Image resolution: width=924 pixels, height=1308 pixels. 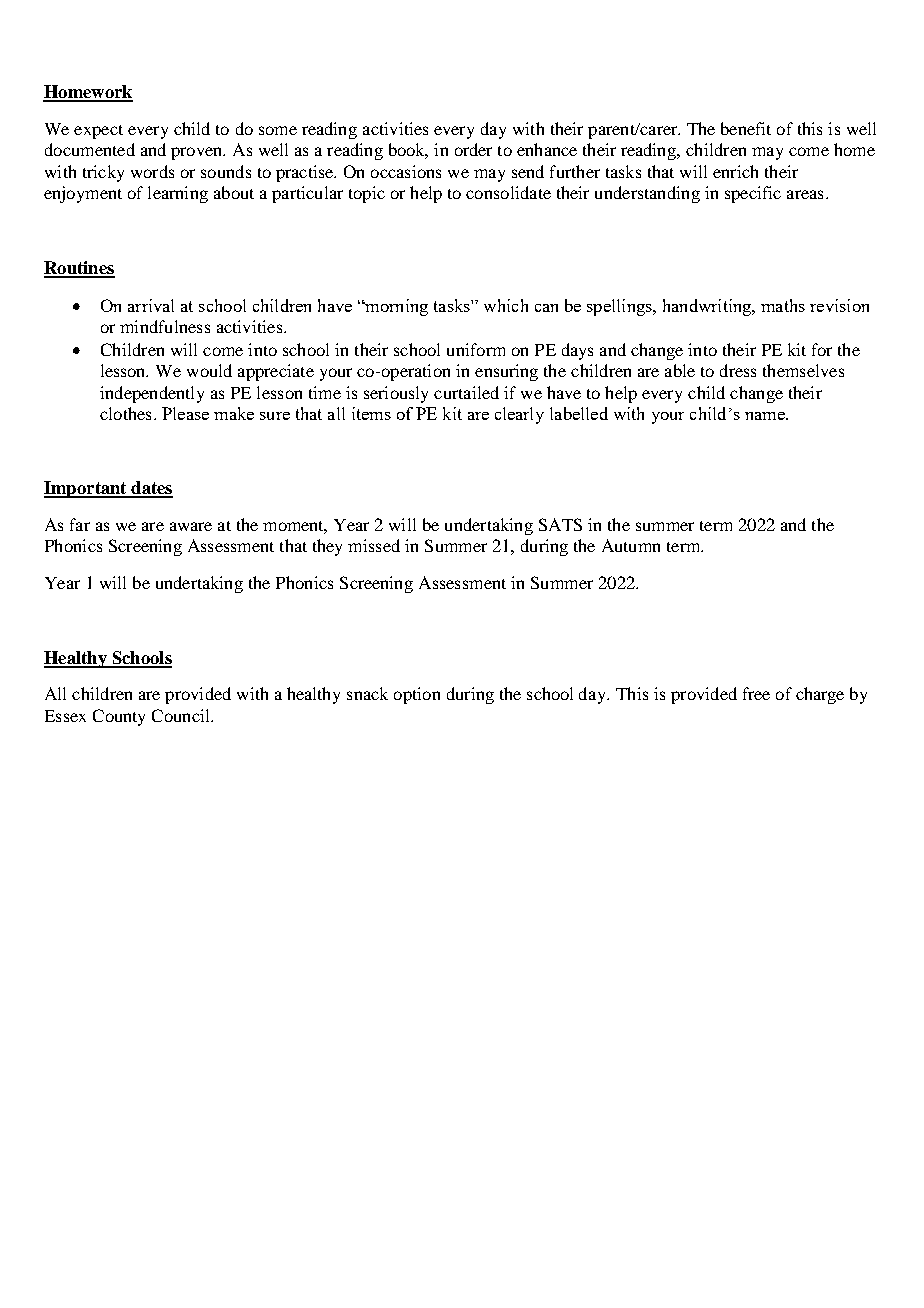 What do you see at coordinates (185, 413) in the screenshot?
I see `Please` at bounding box center [185, 413].
